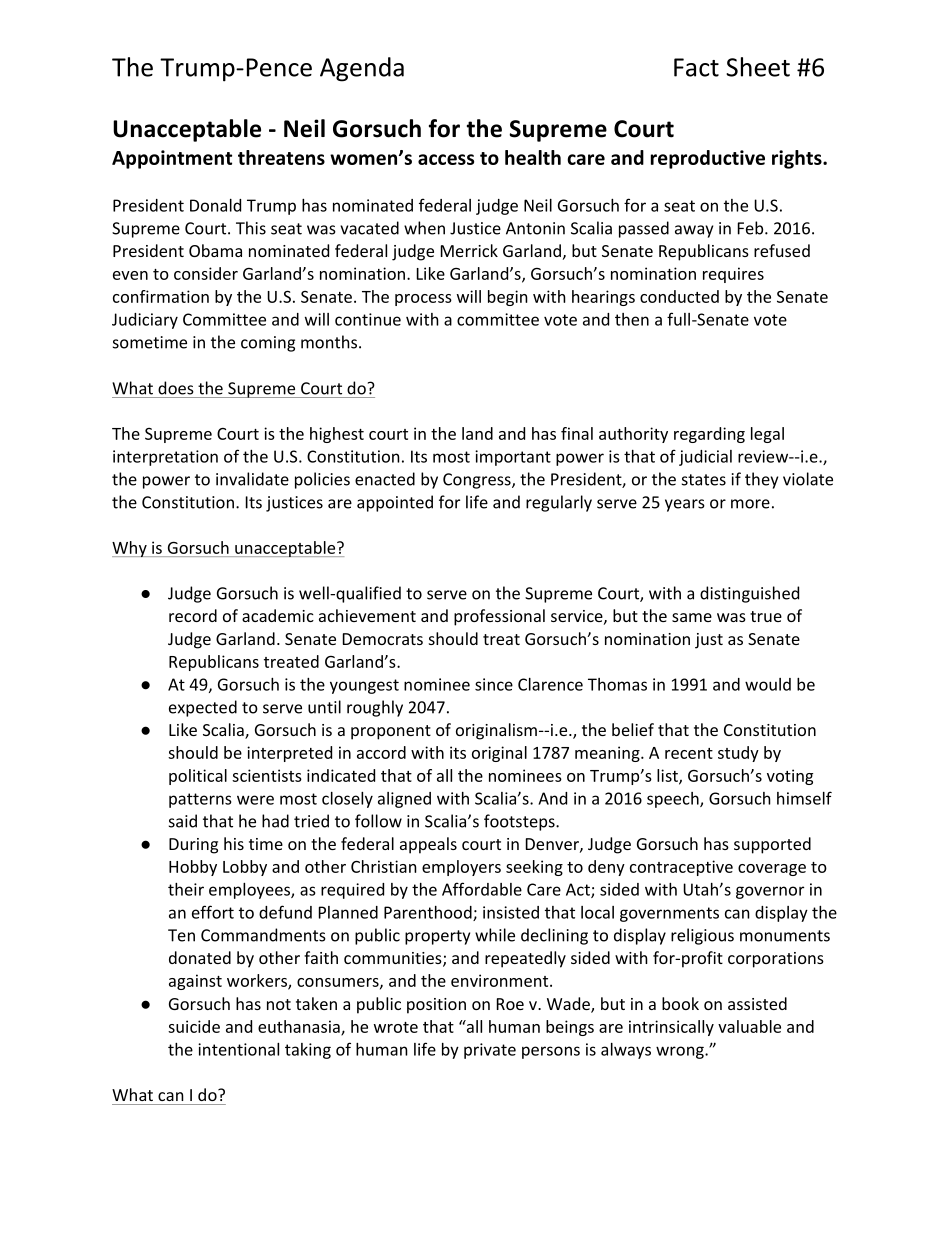 The width and height of the image is (952, 1233). Describe the element at coordinates (499, 617) in the image. I see `professional` at that location.
